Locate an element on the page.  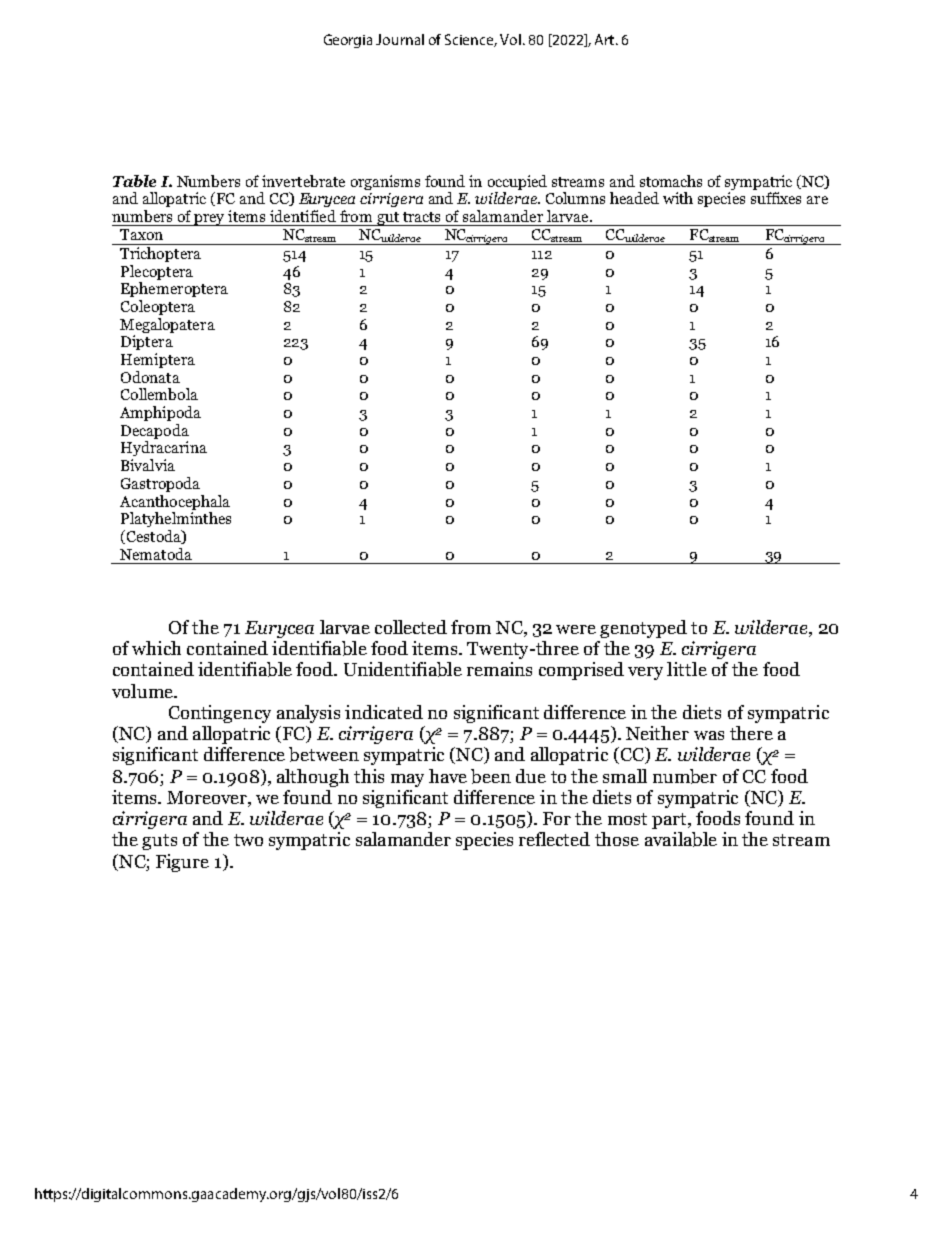
Bivalvia is located at coordinates (148, 465).
